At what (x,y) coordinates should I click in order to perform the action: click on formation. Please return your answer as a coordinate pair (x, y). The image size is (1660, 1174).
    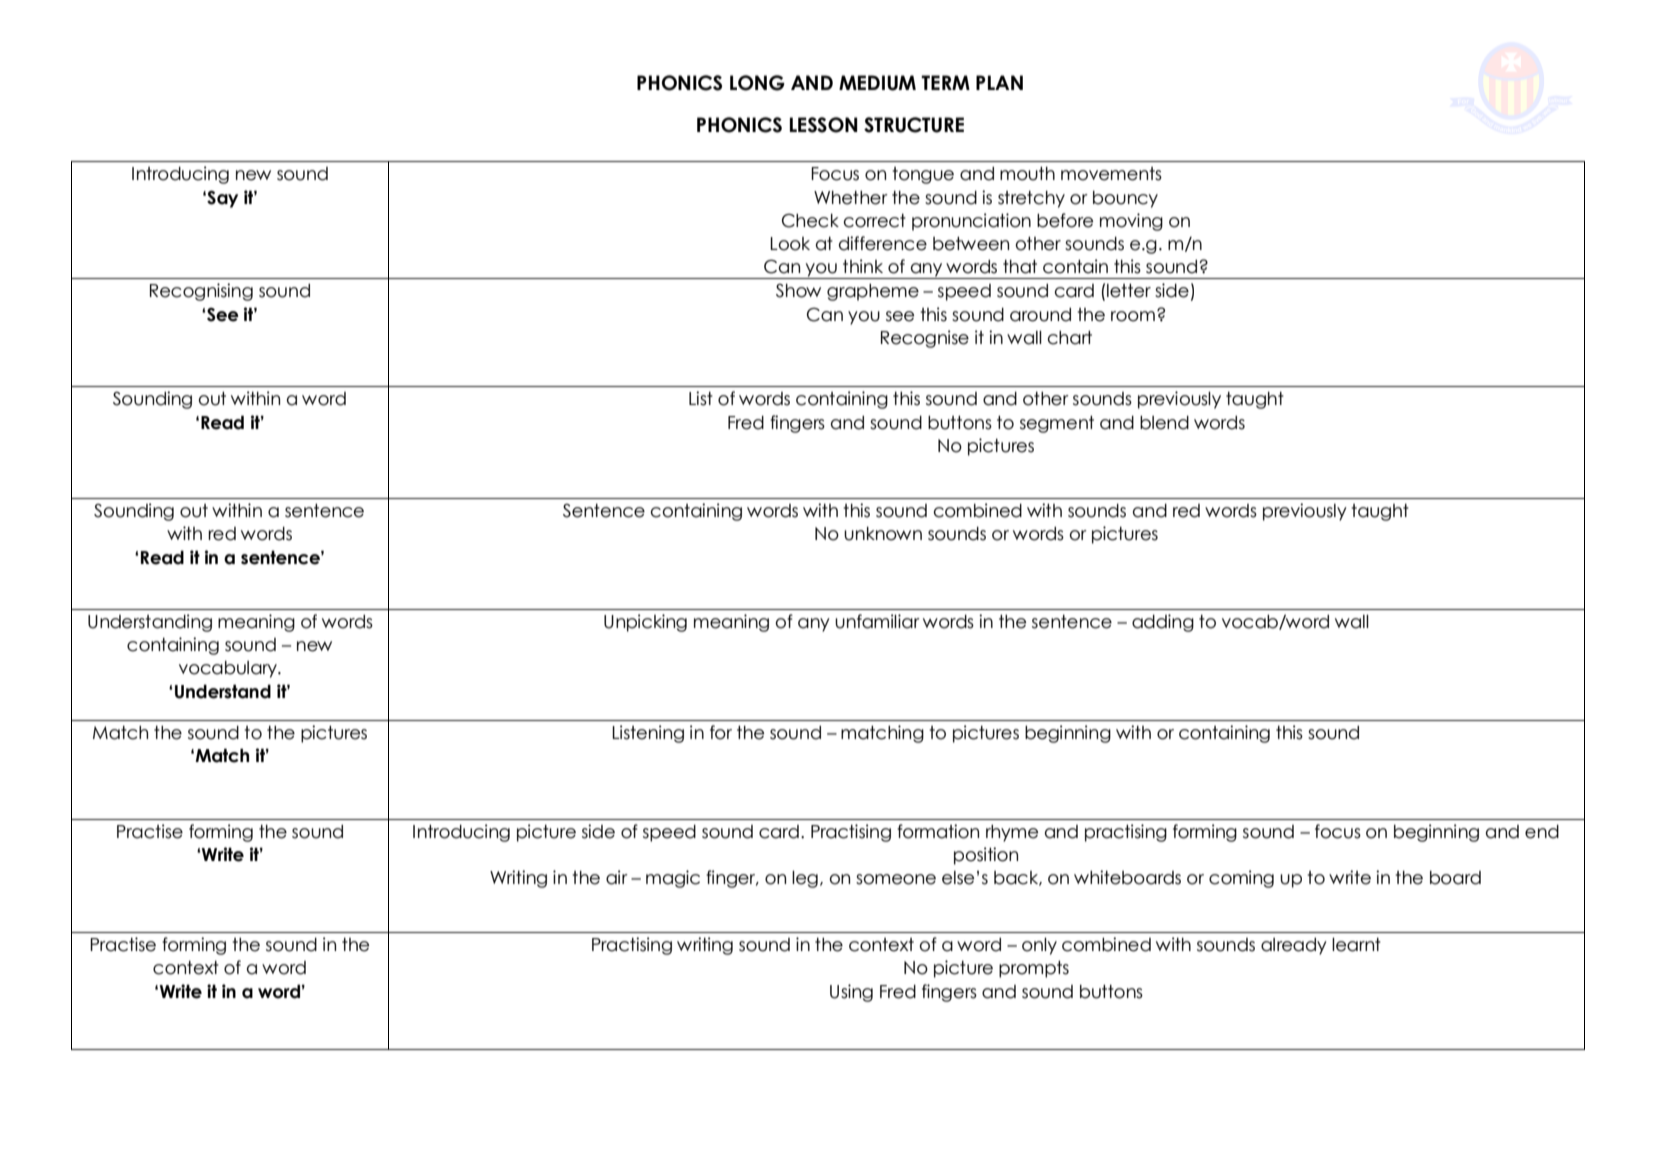
    Looking at the image, I should click on (938, 831).
